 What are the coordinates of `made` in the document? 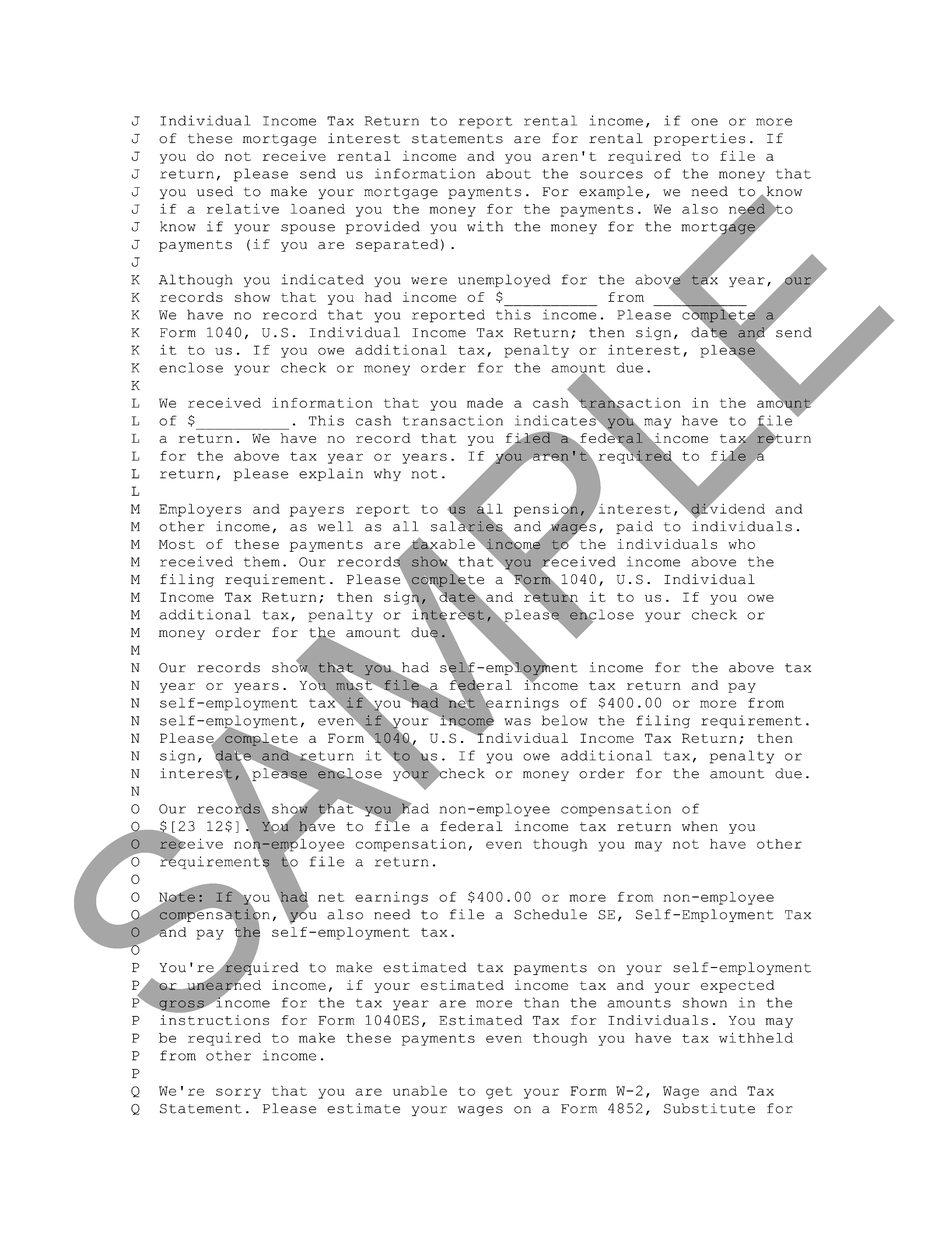 It's located at (485, 403).
